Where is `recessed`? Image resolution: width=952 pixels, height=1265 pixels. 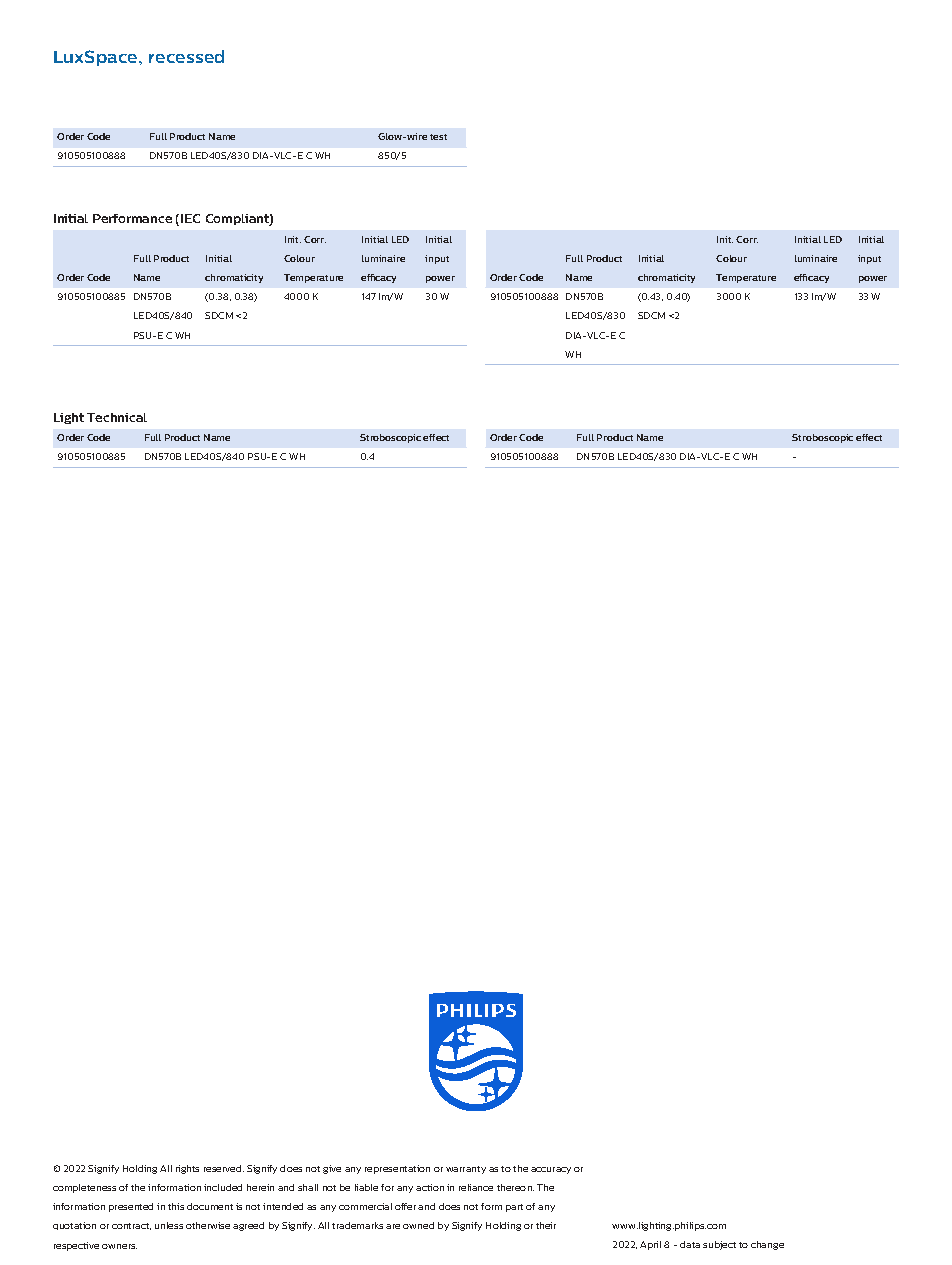
recessed is located at coordinates (186, 56).
